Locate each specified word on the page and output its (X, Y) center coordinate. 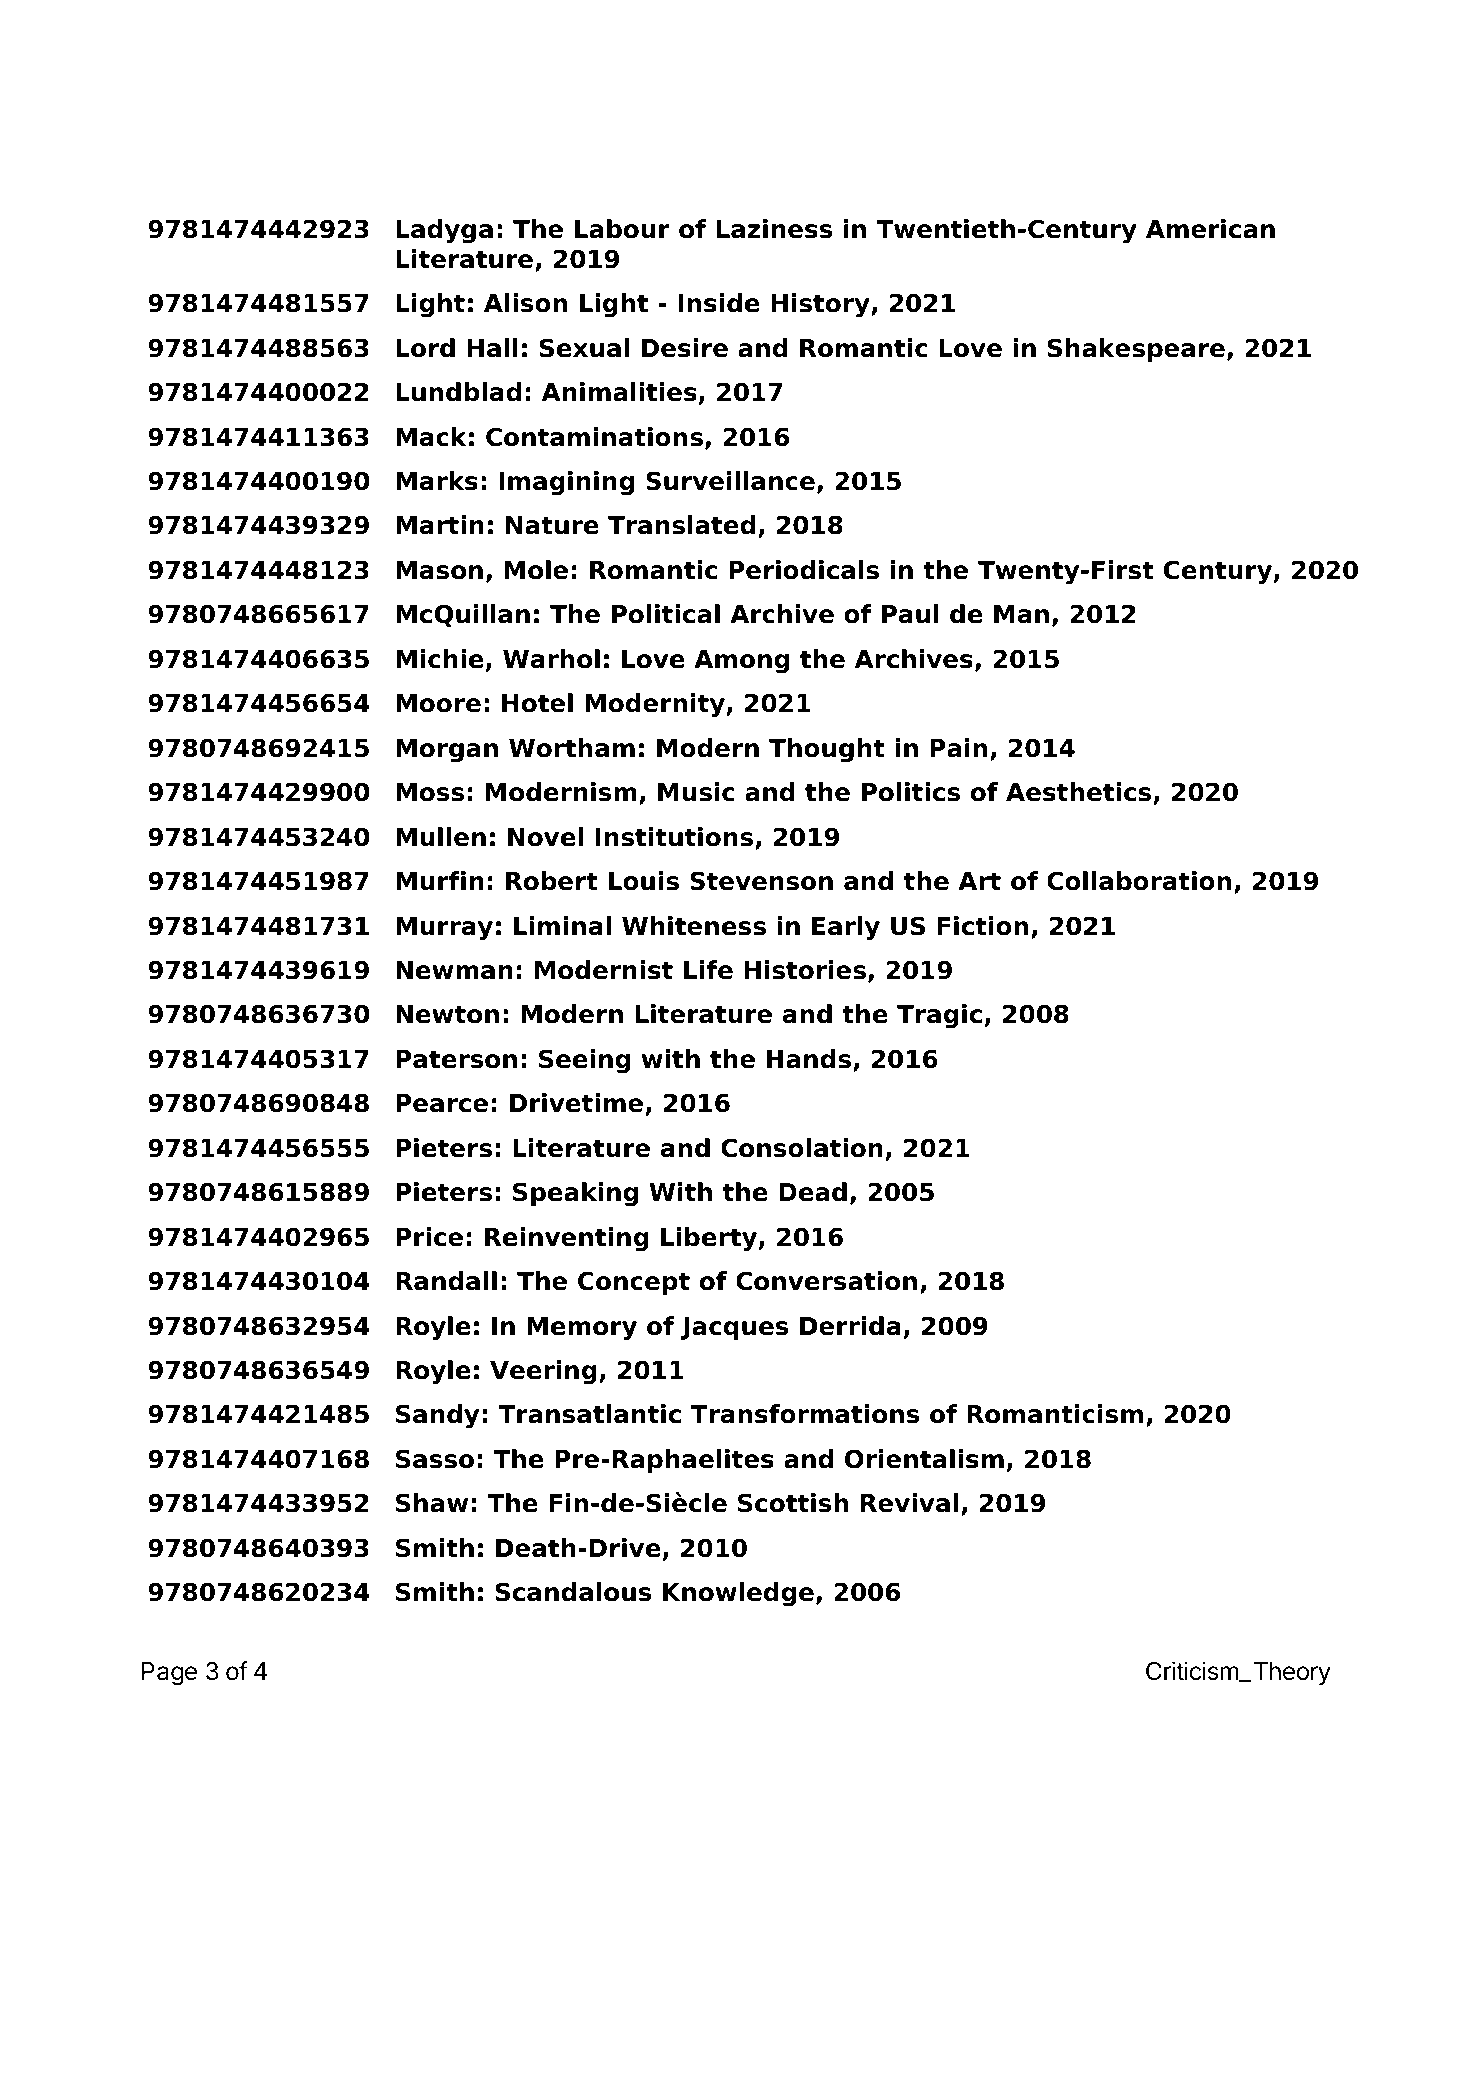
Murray (444, 929)
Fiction (982, 926)
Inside (719, 303)
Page (169, 1674)
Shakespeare (1136, 350)
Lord (425, 348)
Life (708, 970)
